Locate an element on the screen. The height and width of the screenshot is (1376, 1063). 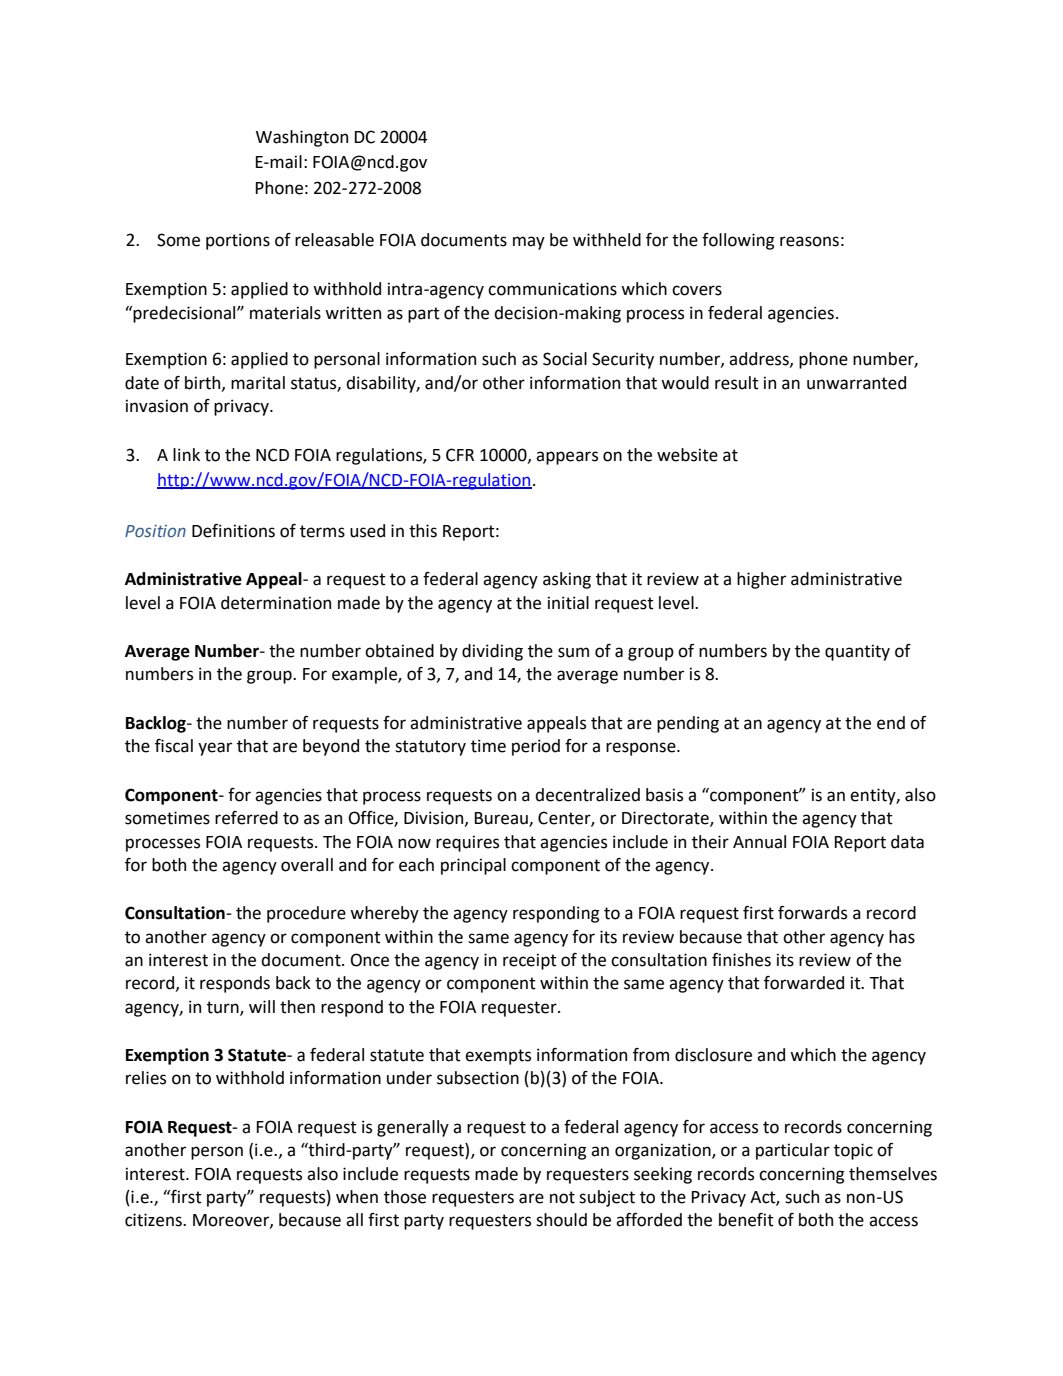
Definitions is located at coordinates (233, 531).
